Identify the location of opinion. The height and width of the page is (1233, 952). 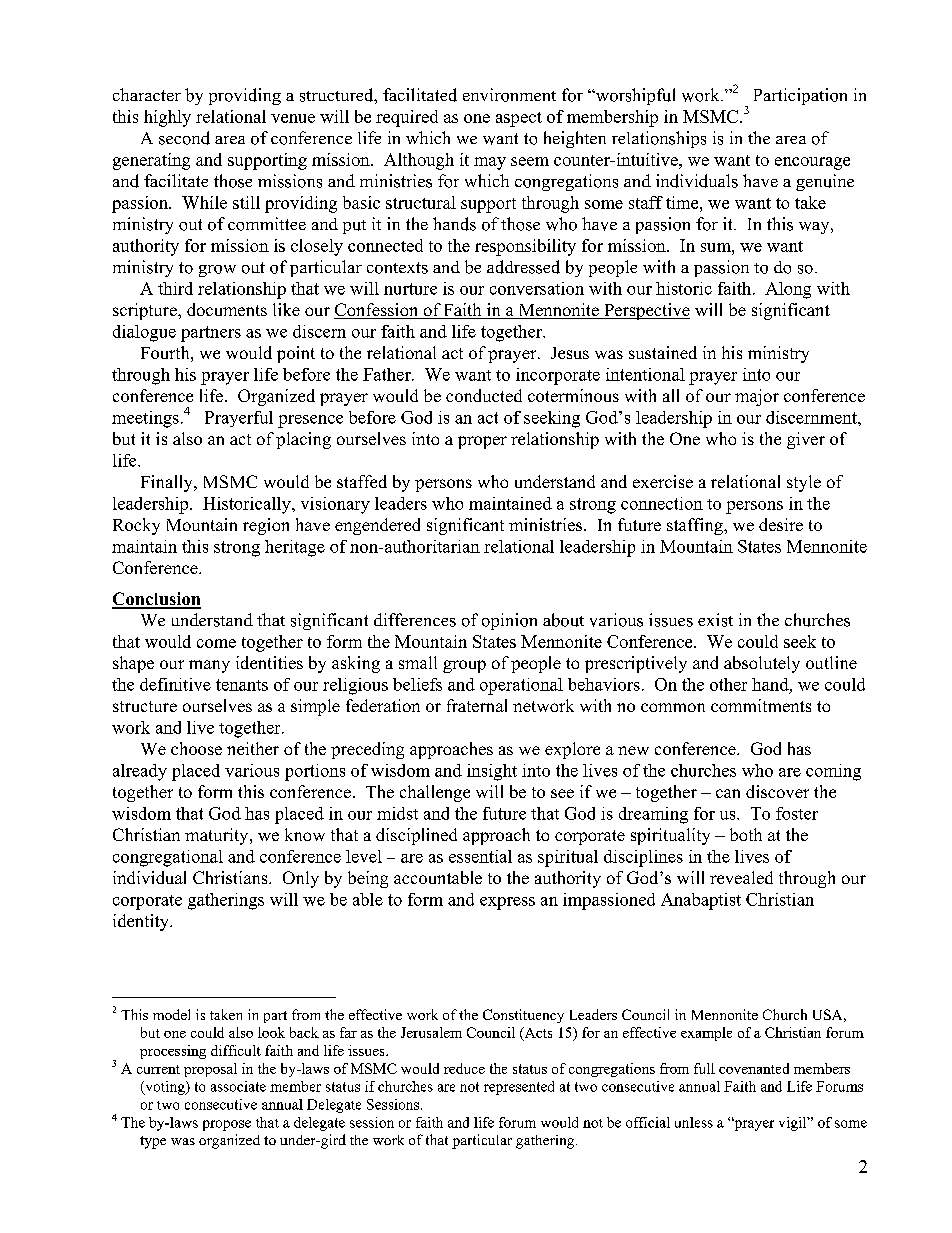
(509, 621).
